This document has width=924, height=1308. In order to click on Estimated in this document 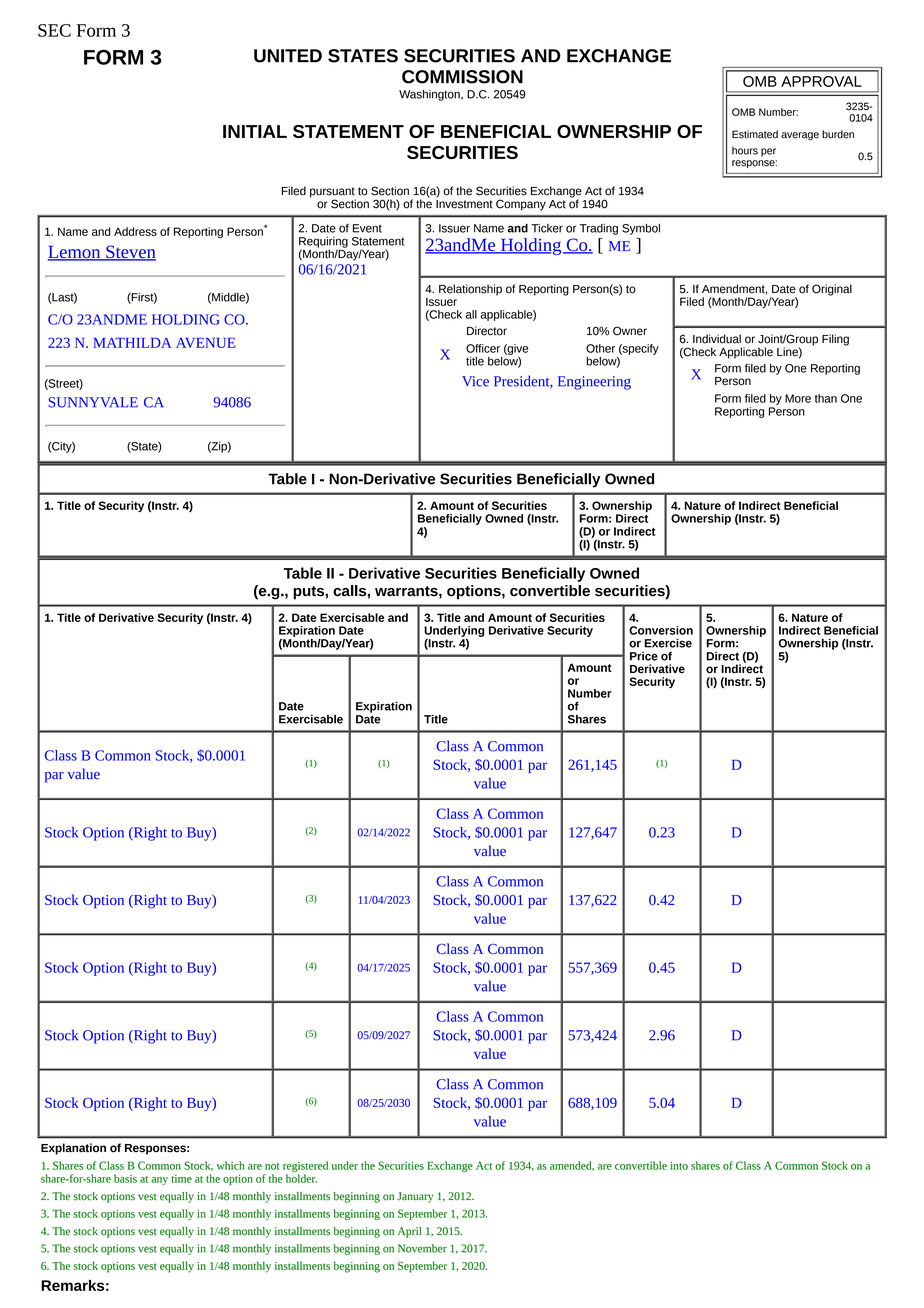, I will do `click(755, 134)`.
